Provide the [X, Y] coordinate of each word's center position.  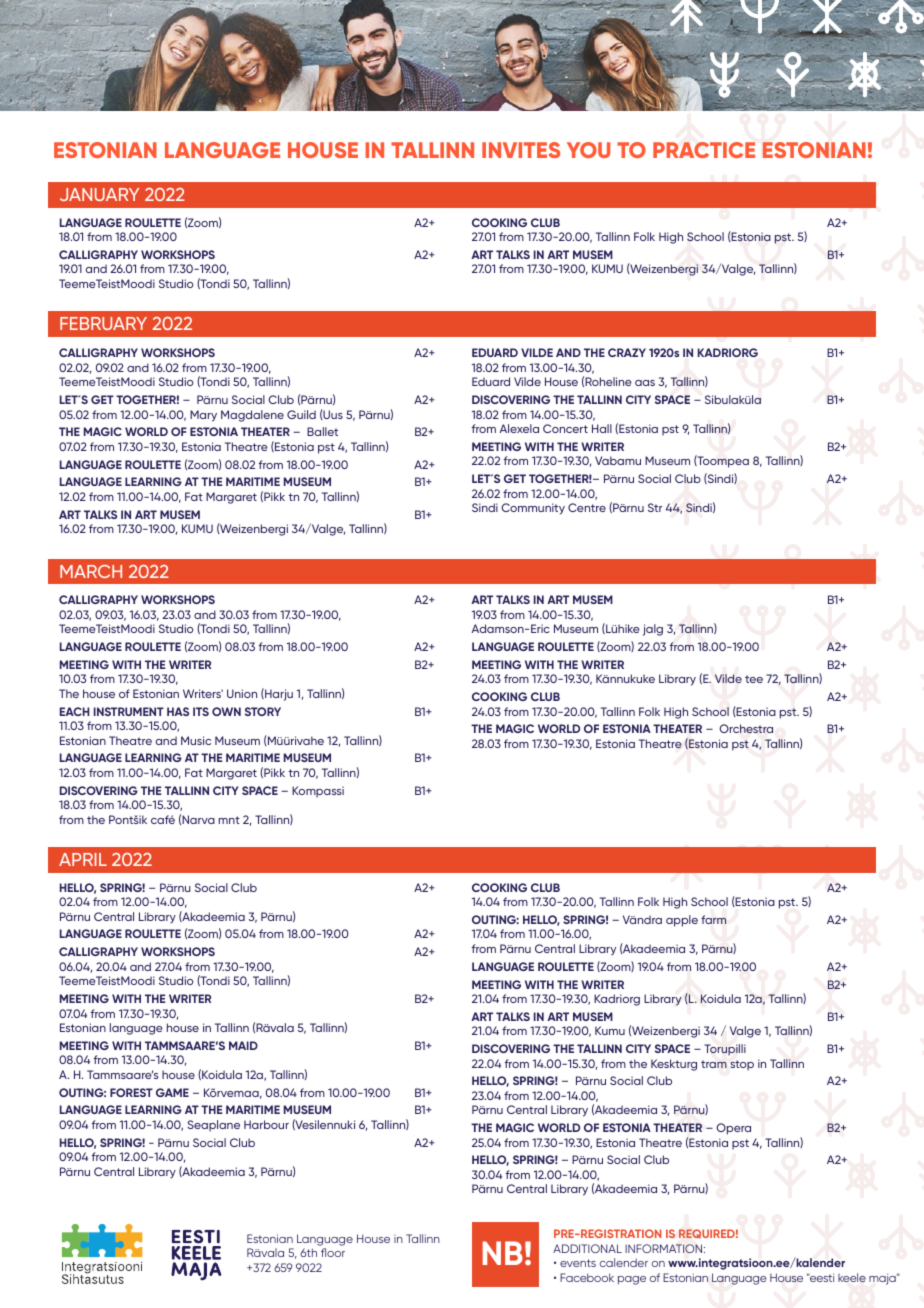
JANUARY [99, 194]
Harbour [266, 1124]
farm [713, 919]
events [578, 1263]
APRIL [83, 859]
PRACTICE [704, 150]
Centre [587, 507]
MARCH [91, 571]
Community [533, 509]
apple [682, 921]
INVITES [521, 150]
